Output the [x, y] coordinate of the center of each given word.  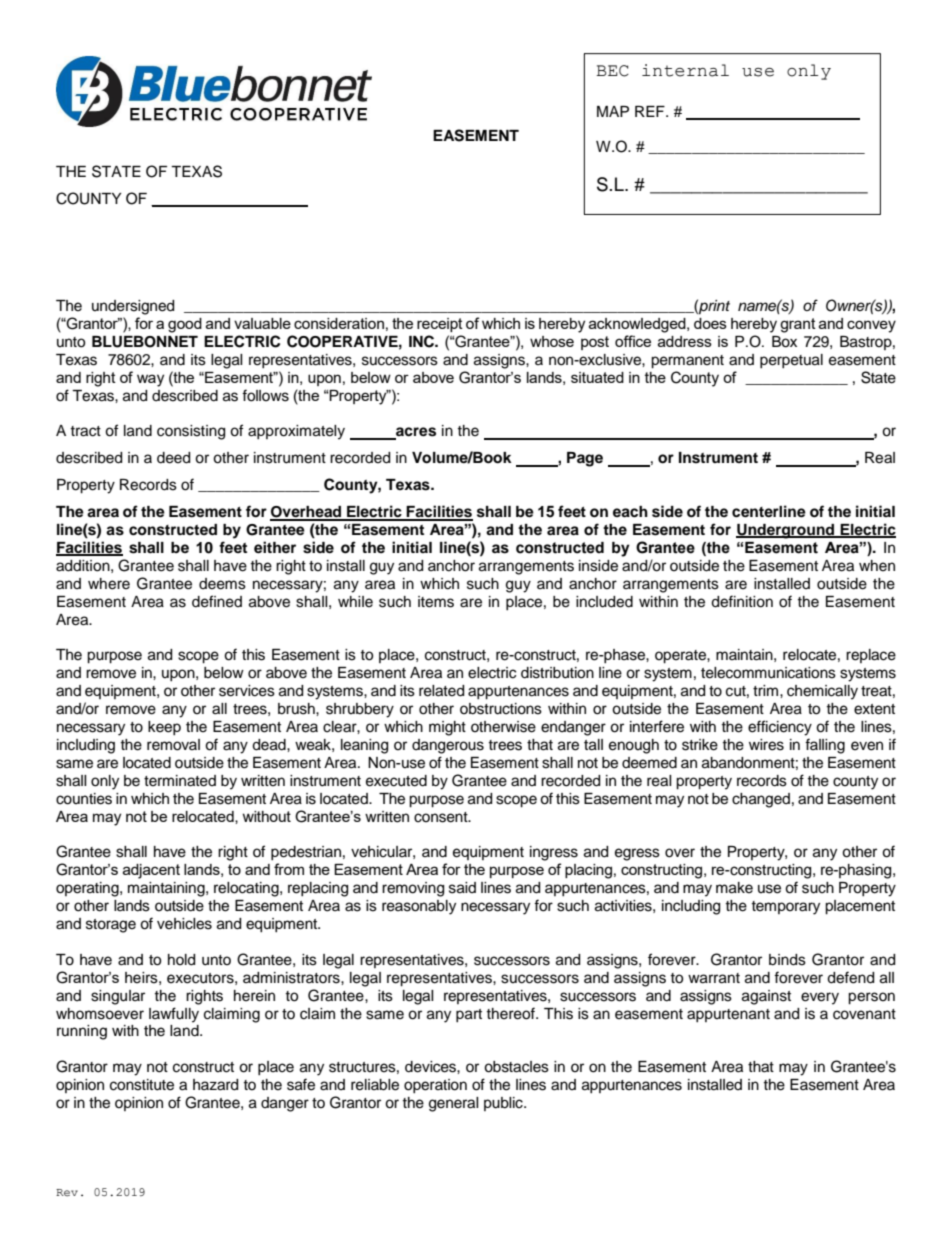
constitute [142, 1085]
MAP [613, 111]
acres [415, 433]
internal [685, 70]
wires [766, 745]
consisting [191, 432]
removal [173, 745]
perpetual [791, 361]
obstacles [516, 1067]
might [447, 728]
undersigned [133, 307]
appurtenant [728, 1015]
